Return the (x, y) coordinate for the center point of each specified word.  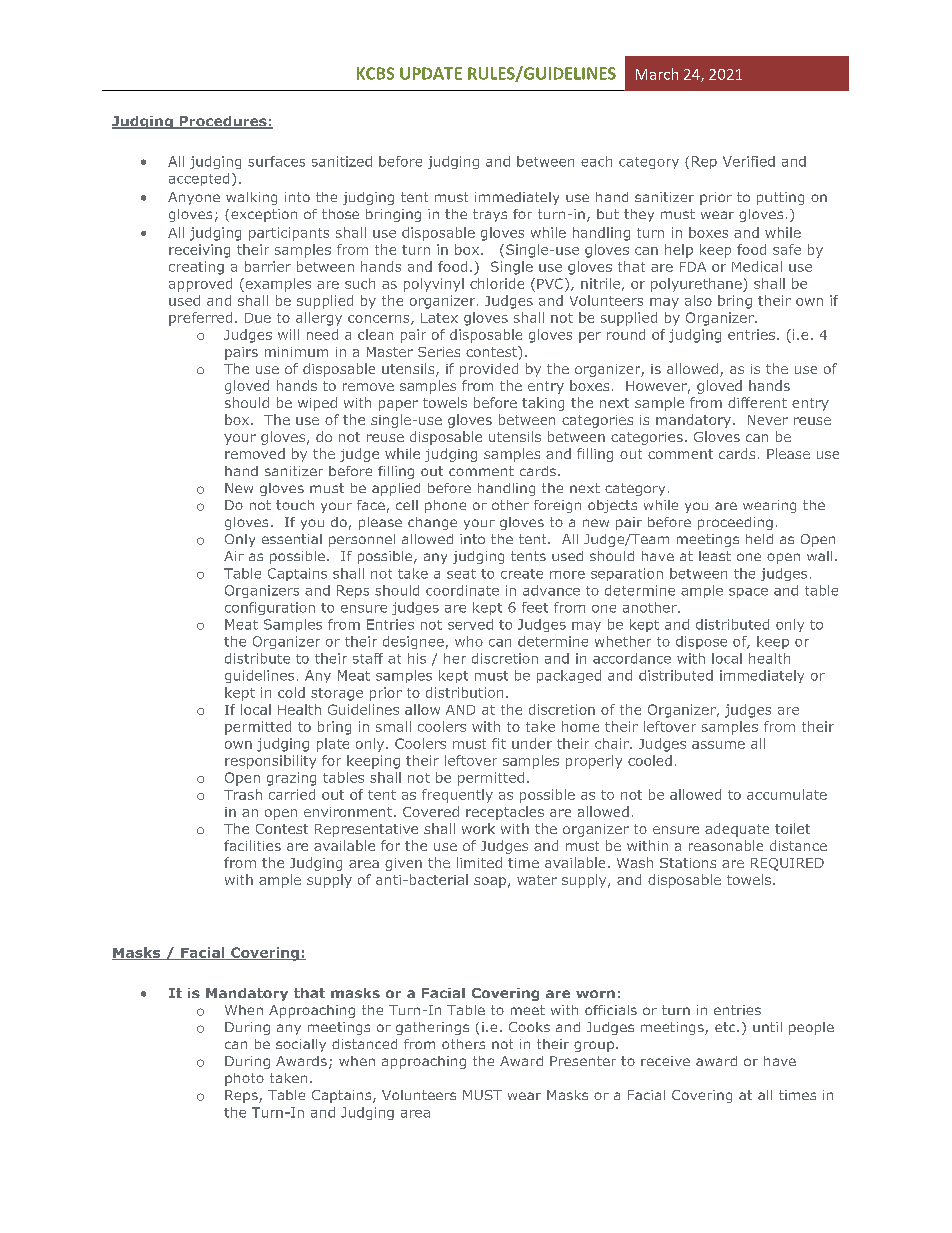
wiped (317, 404)
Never (768, 420)
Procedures (223, 122)
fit (499, 743)
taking (543, 404)
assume (718, 745)
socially (301, 1045)
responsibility (270, 762)
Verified (749, 161)
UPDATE (431, 73)
